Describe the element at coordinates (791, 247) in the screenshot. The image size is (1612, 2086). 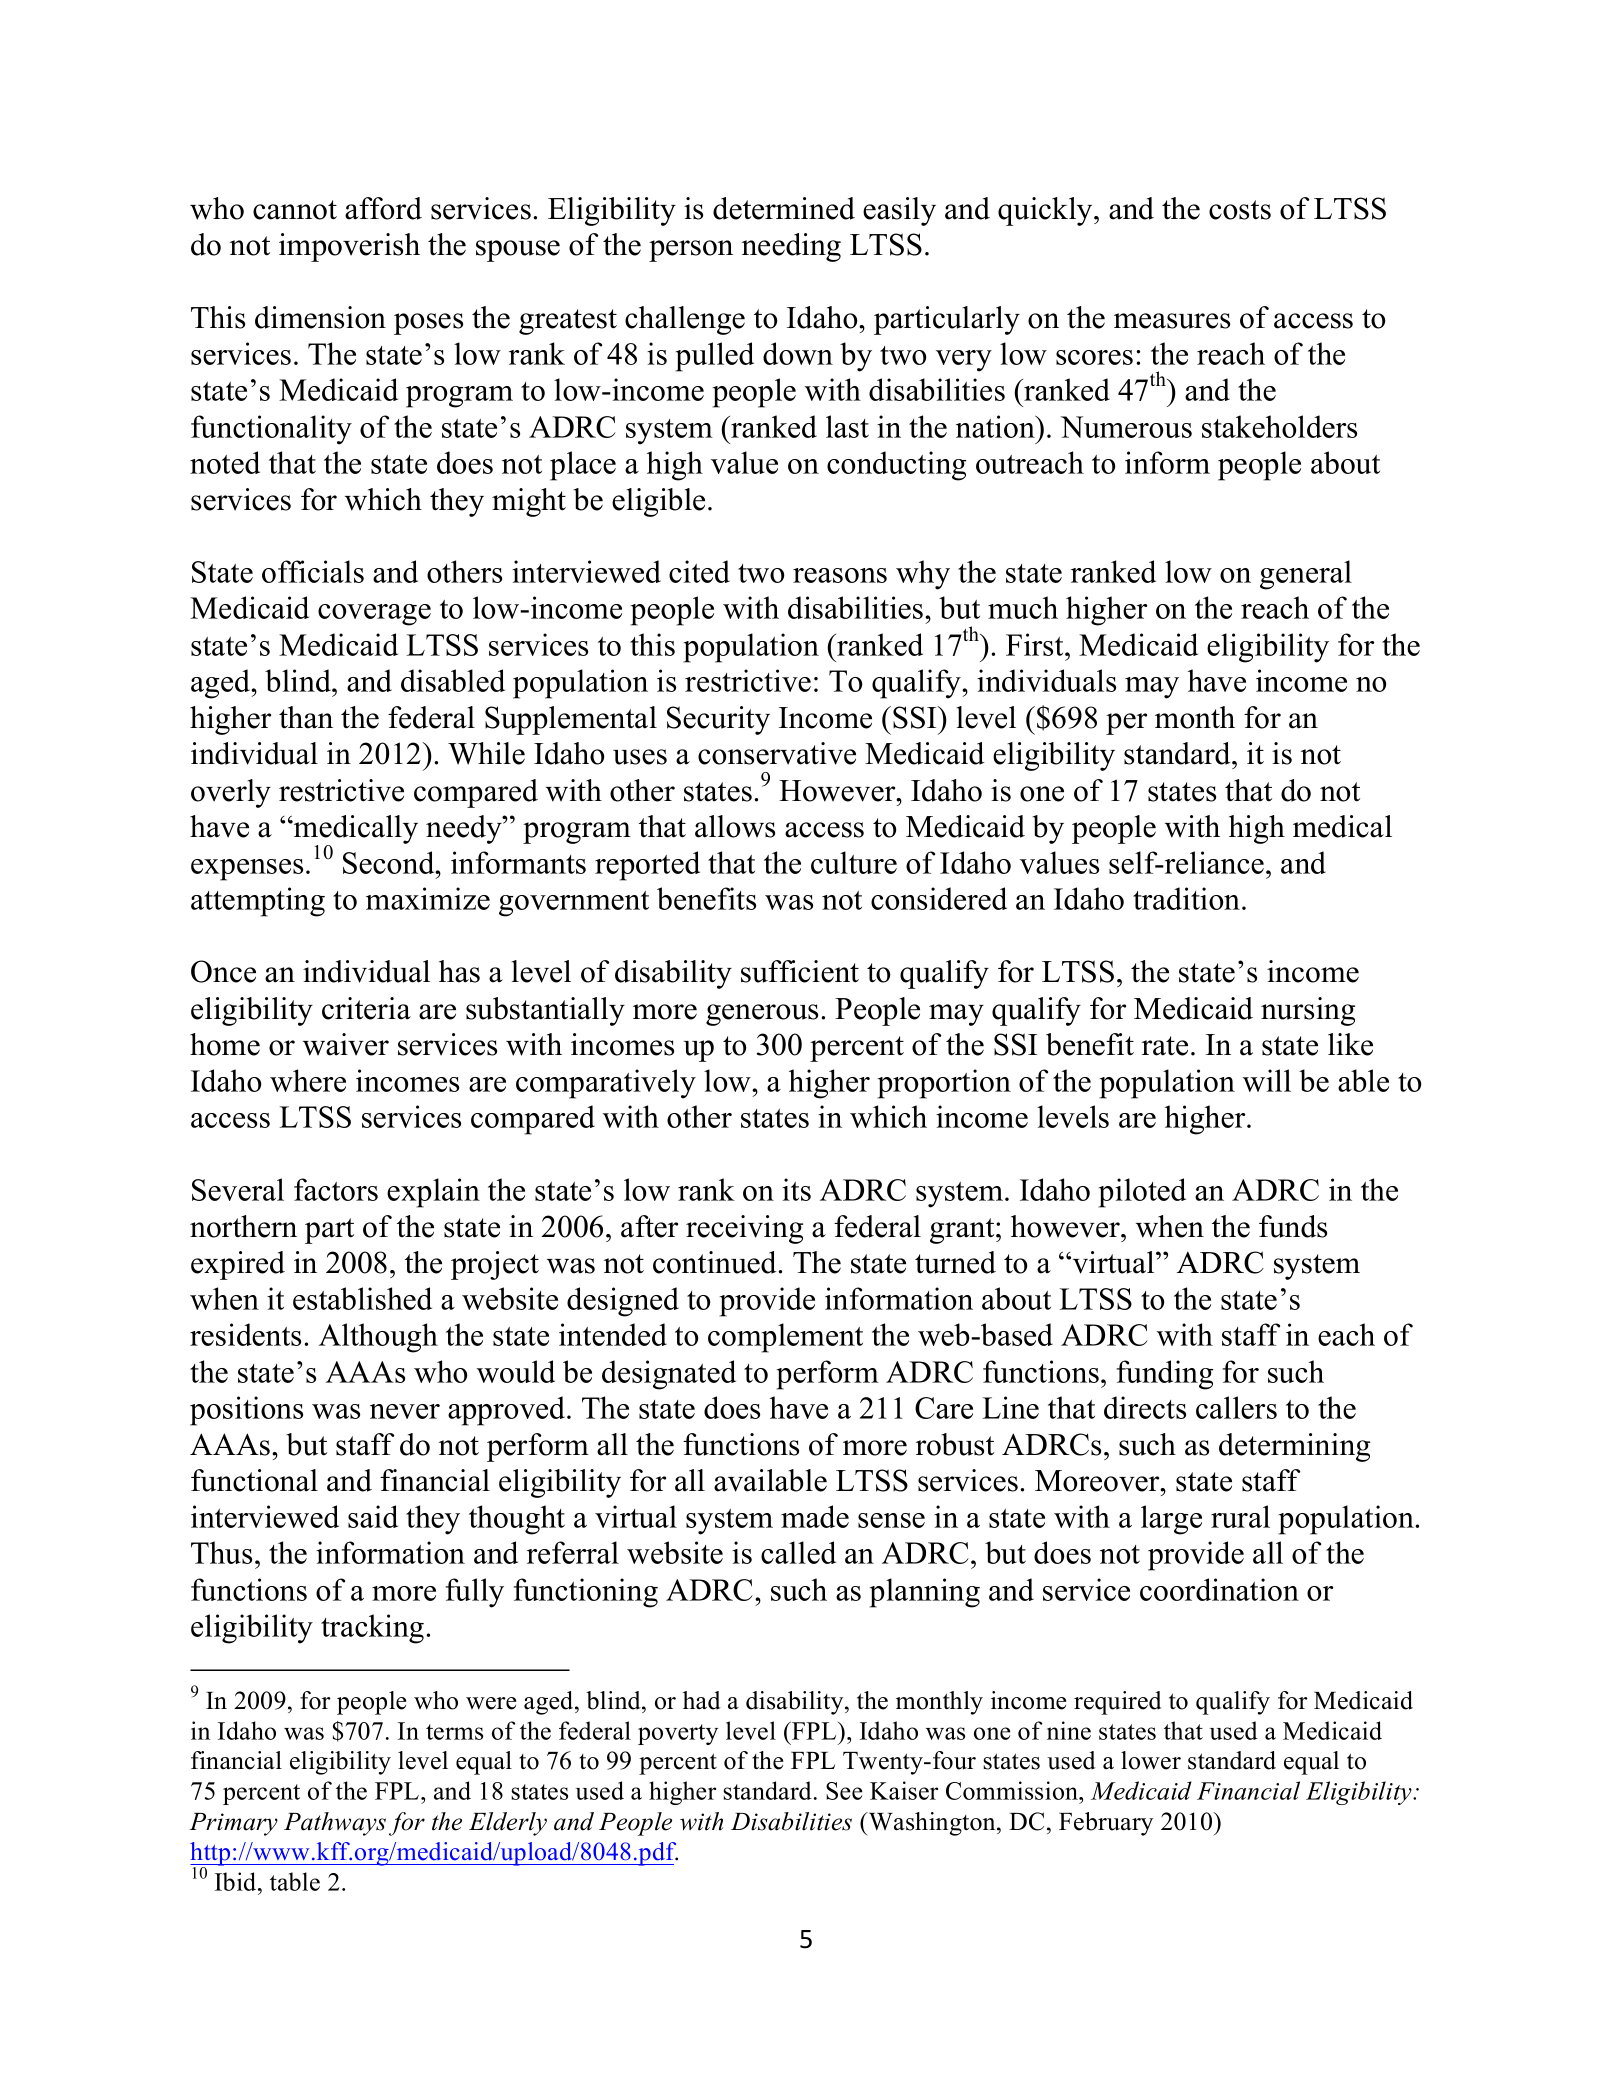
I see `needing` at that location.
